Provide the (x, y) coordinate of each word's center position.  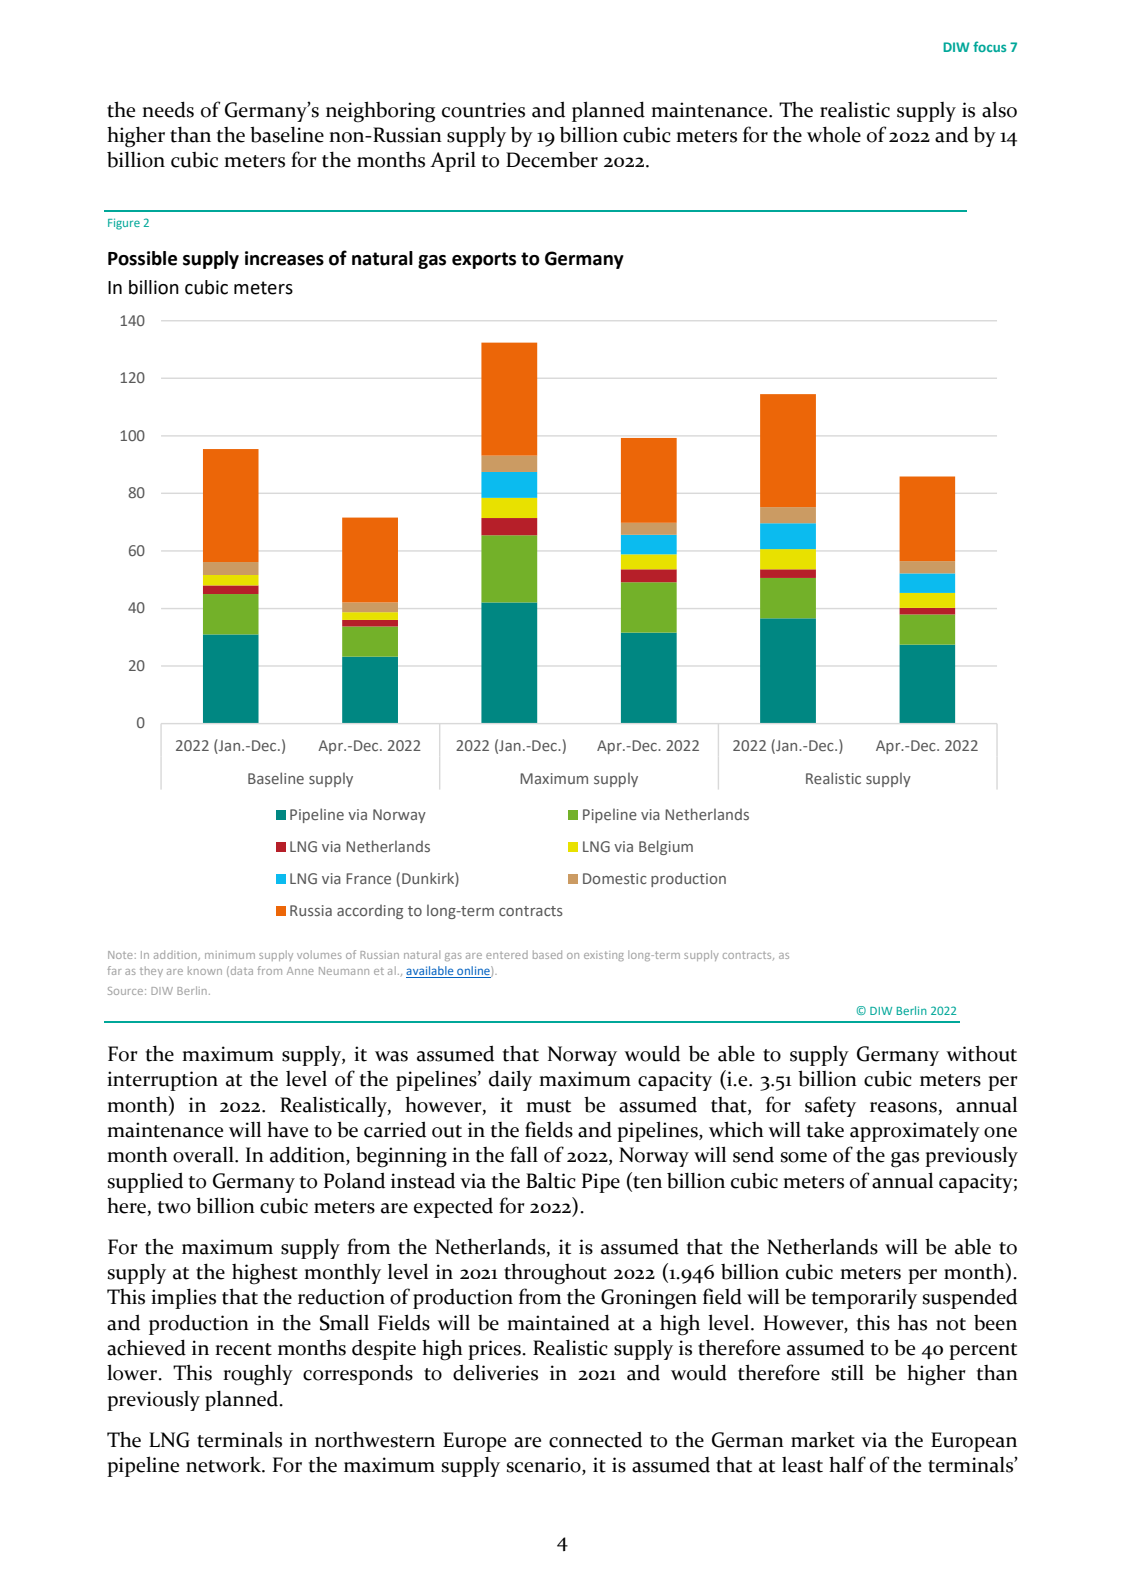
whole (834, 134)
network (225, 1465)
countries (483, 110)
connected (595, 1439)
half (847, 1464)
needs (168, 109)
